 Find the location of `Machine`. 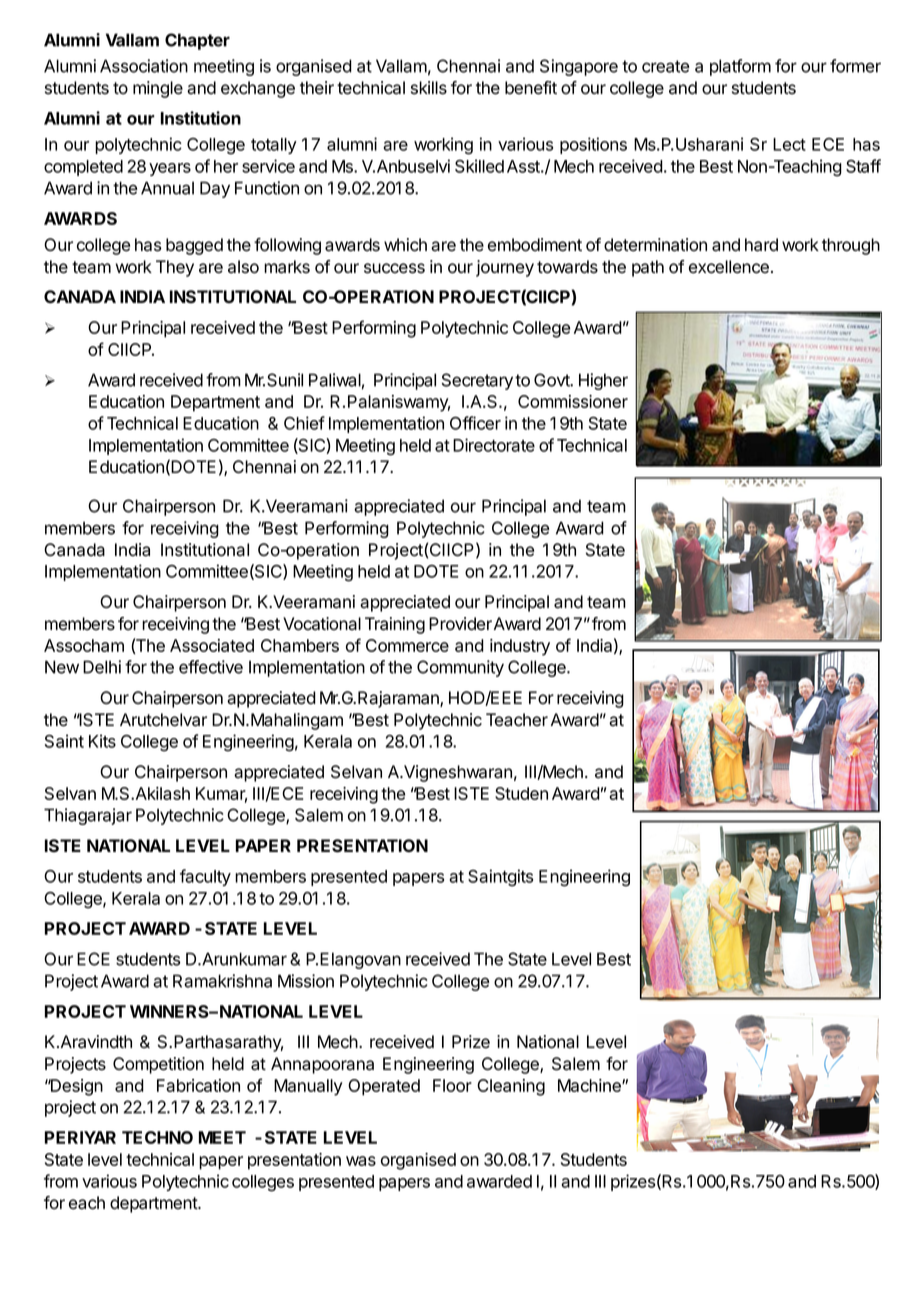

Machine is located at coordinates (590, 1085).
